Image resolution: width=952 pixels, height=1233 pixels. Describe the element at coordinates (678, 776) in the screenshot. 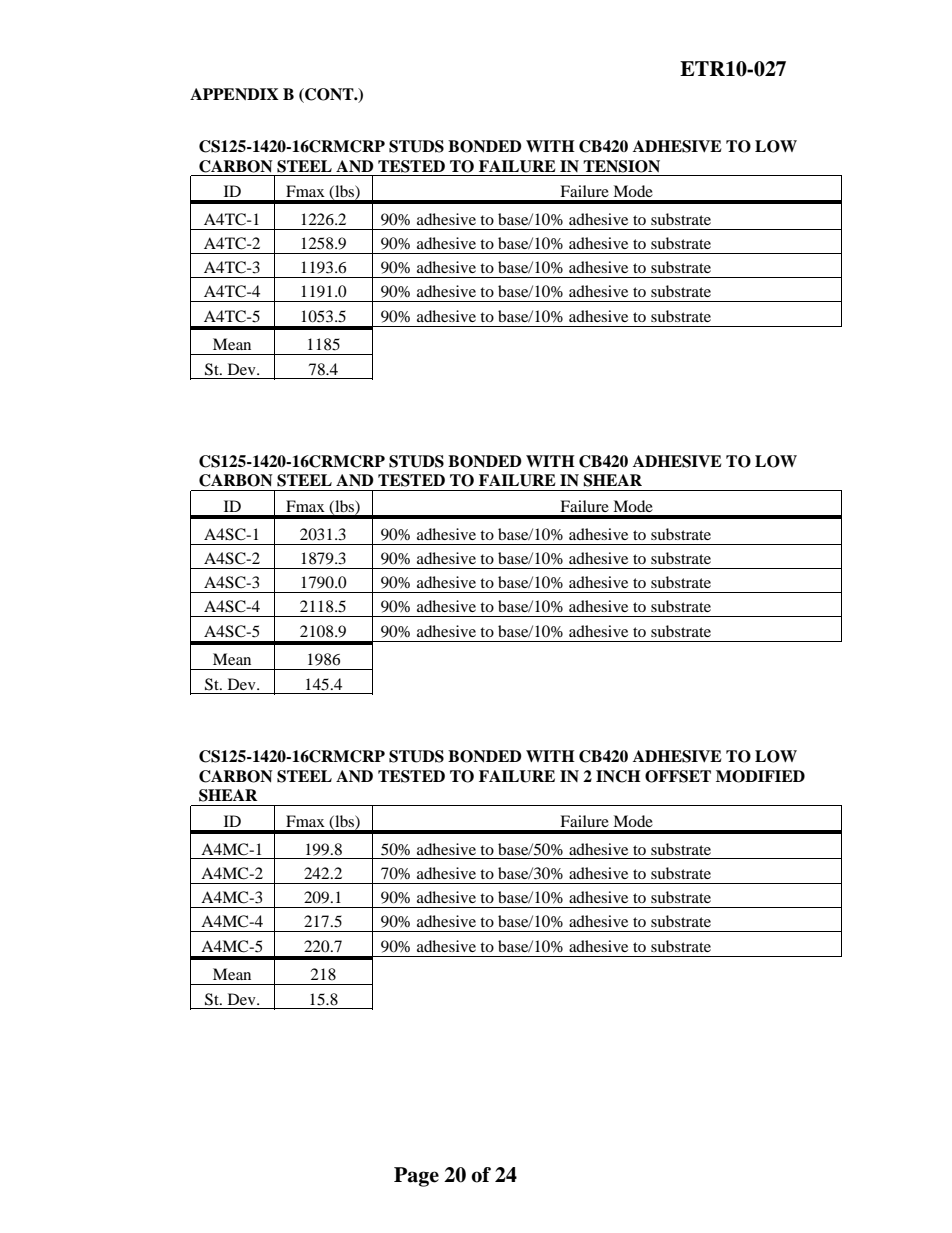

I see `OFFSET` at that location.
